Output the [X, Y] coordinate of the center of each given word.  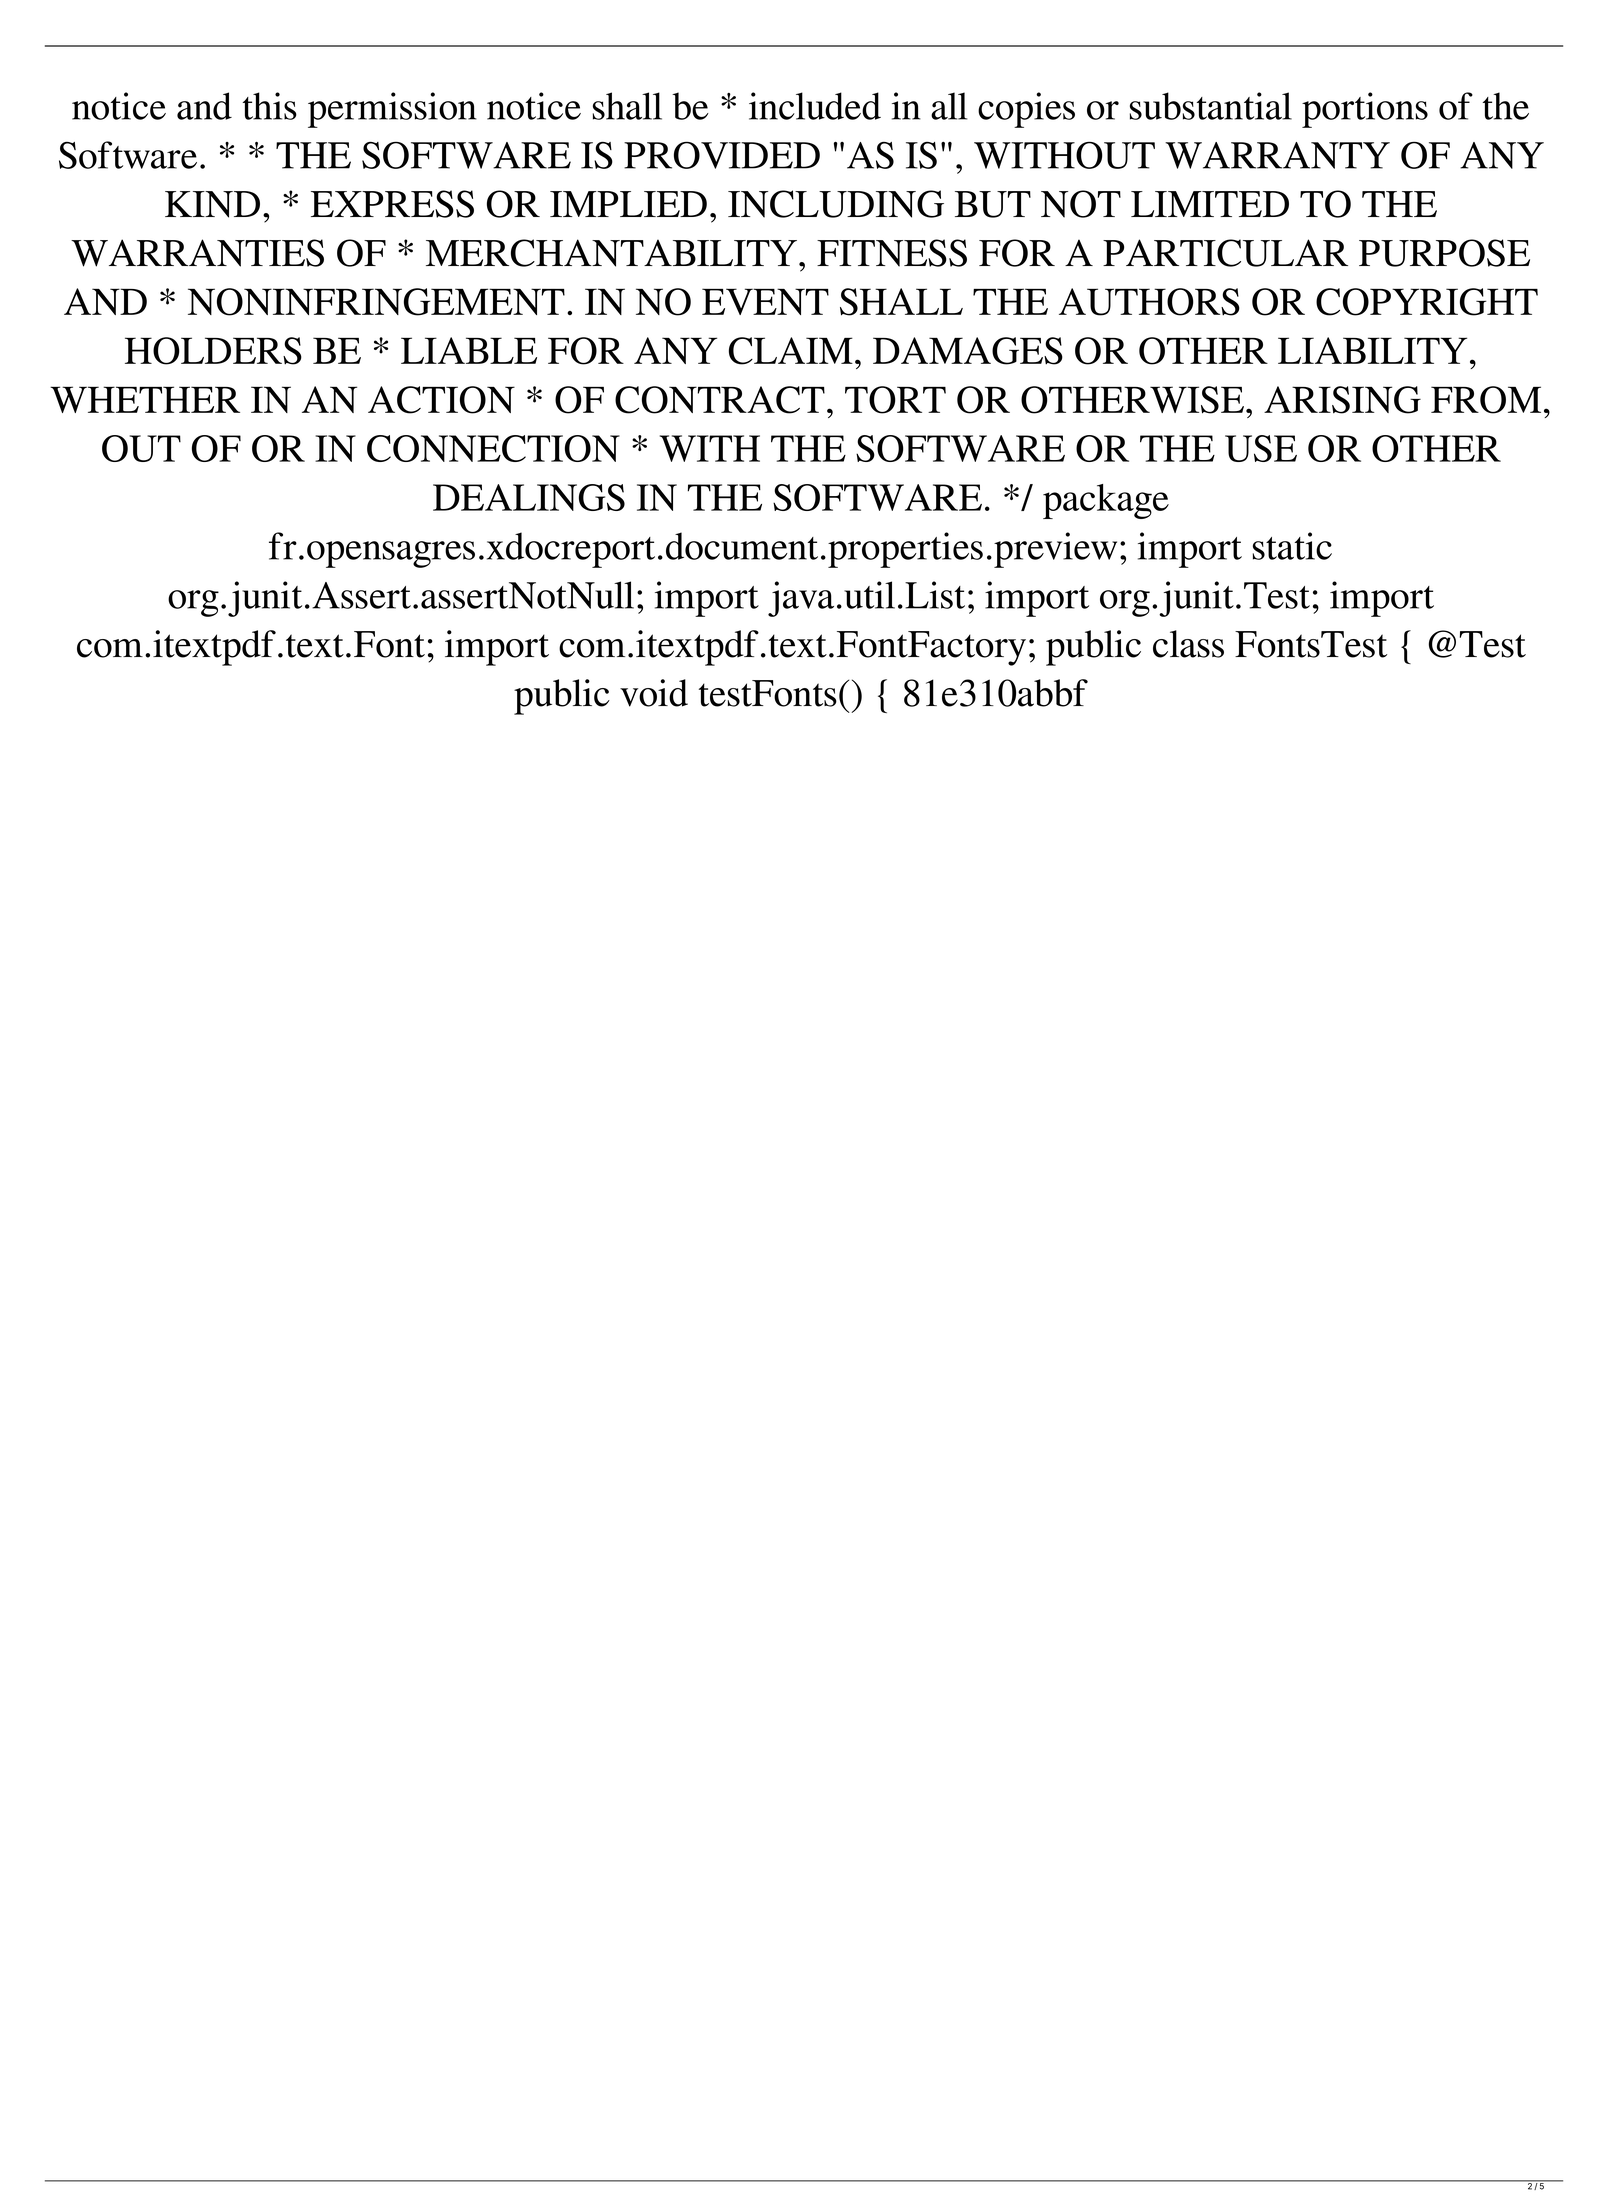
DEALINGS [529, 497]
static [1292, 546]
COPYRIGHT [1427, 302]
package [1106, 501]
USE [1261, 448]
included [815, 106]
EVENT [765, 301]
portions [1365, 110]
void [654, 693]
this [270, 106]
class [1188, 644]
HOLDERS [213, 351]
